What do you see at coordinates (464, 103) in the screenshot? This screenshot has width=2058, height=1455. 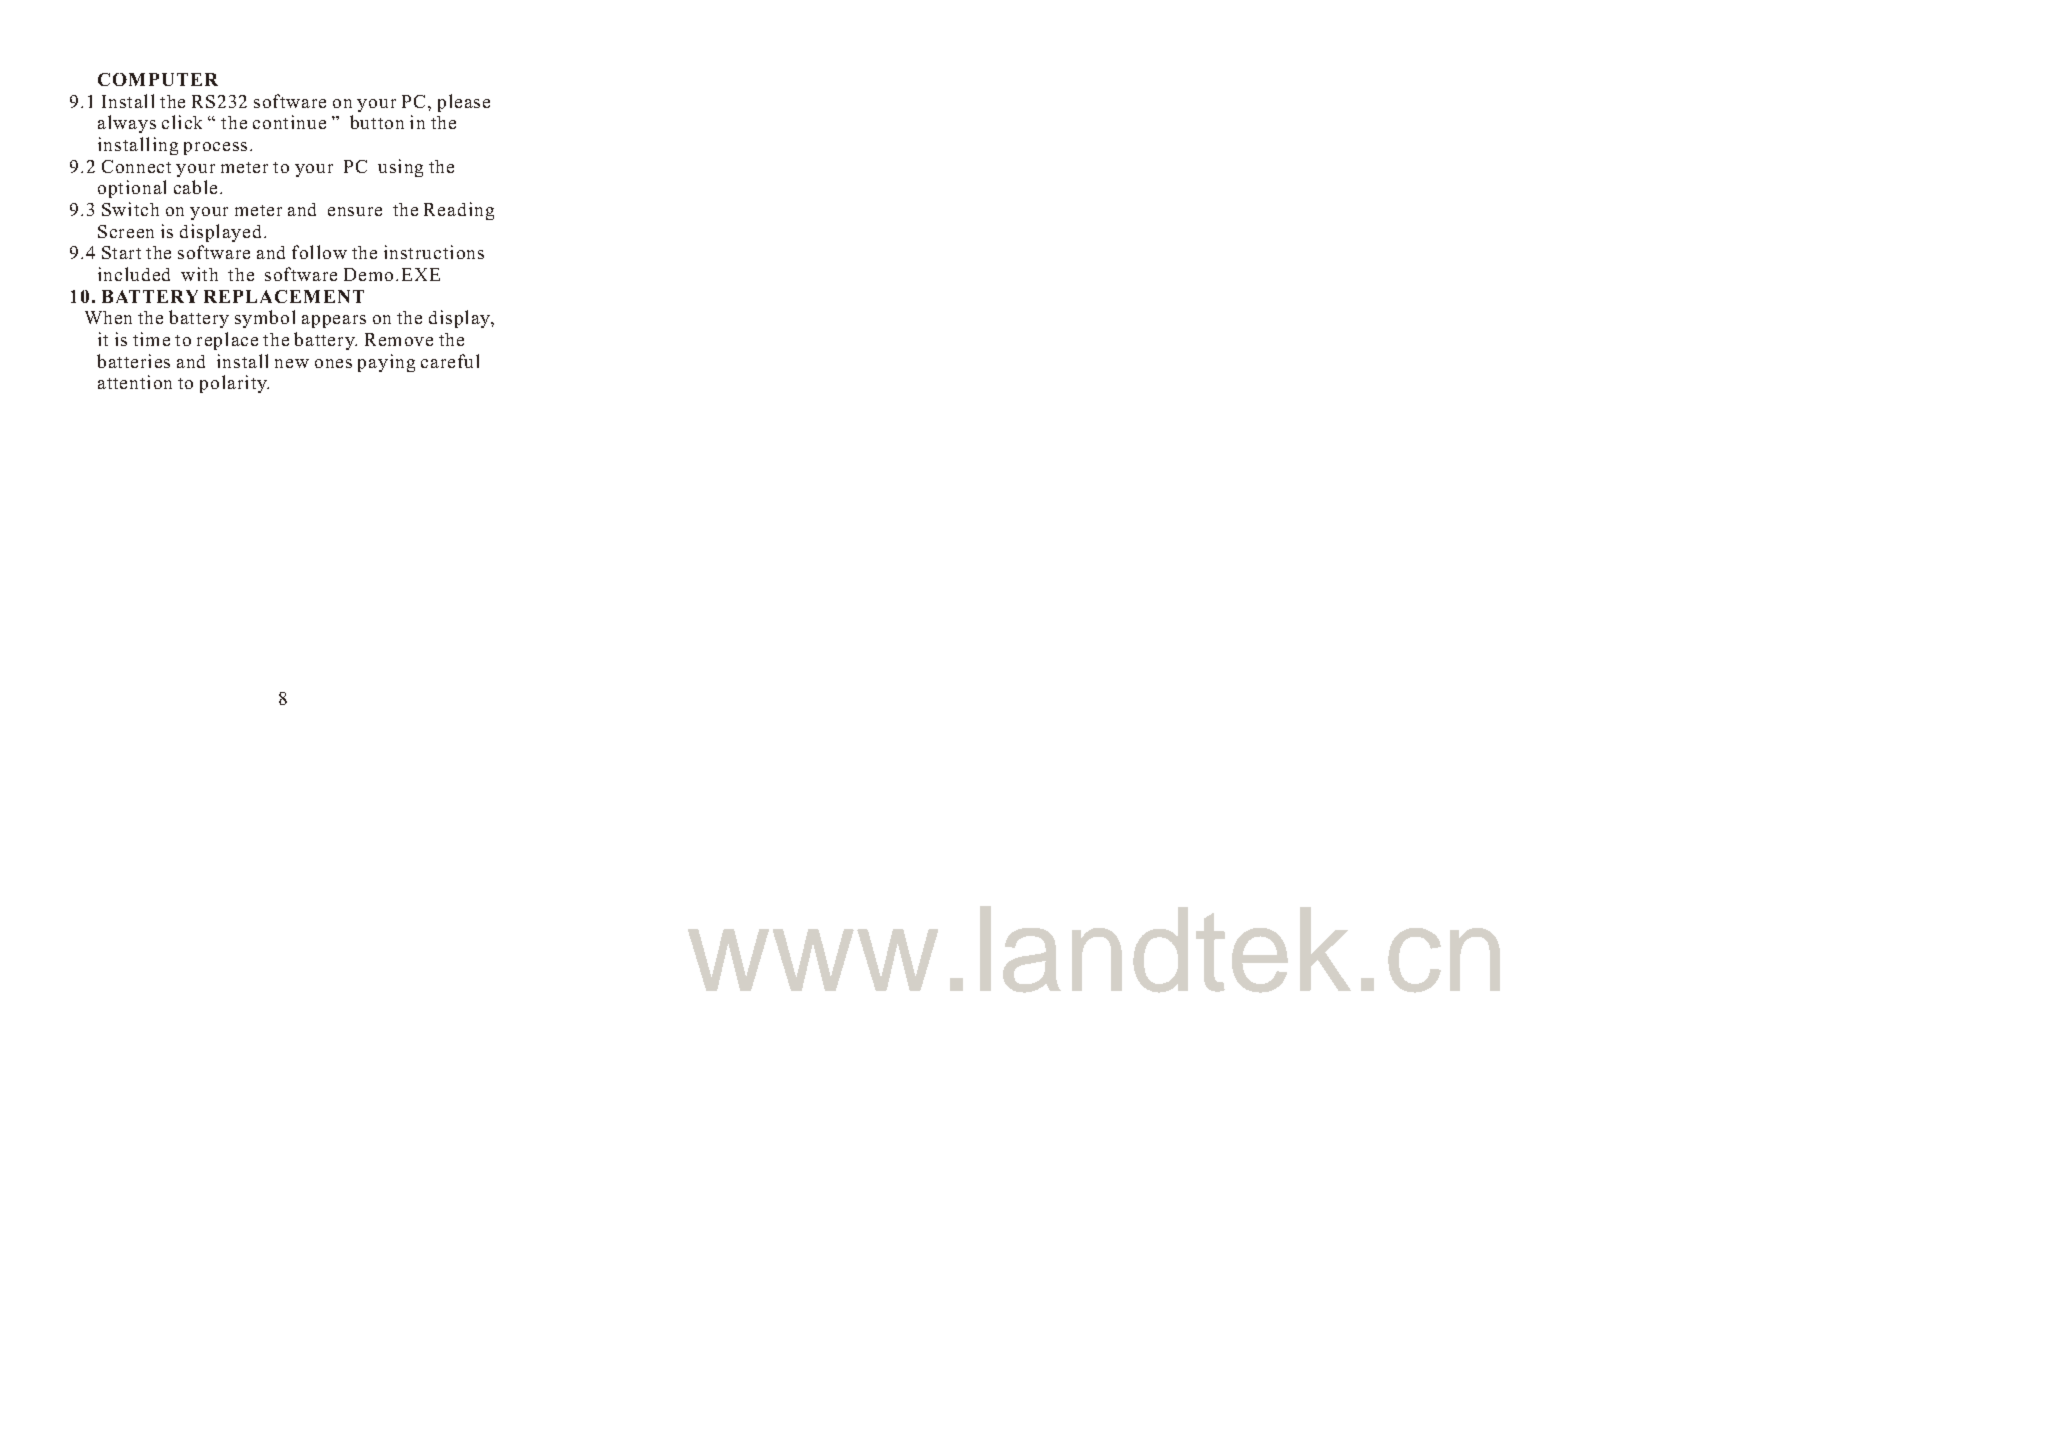 I see `please` at bounding box center [464, 103].
